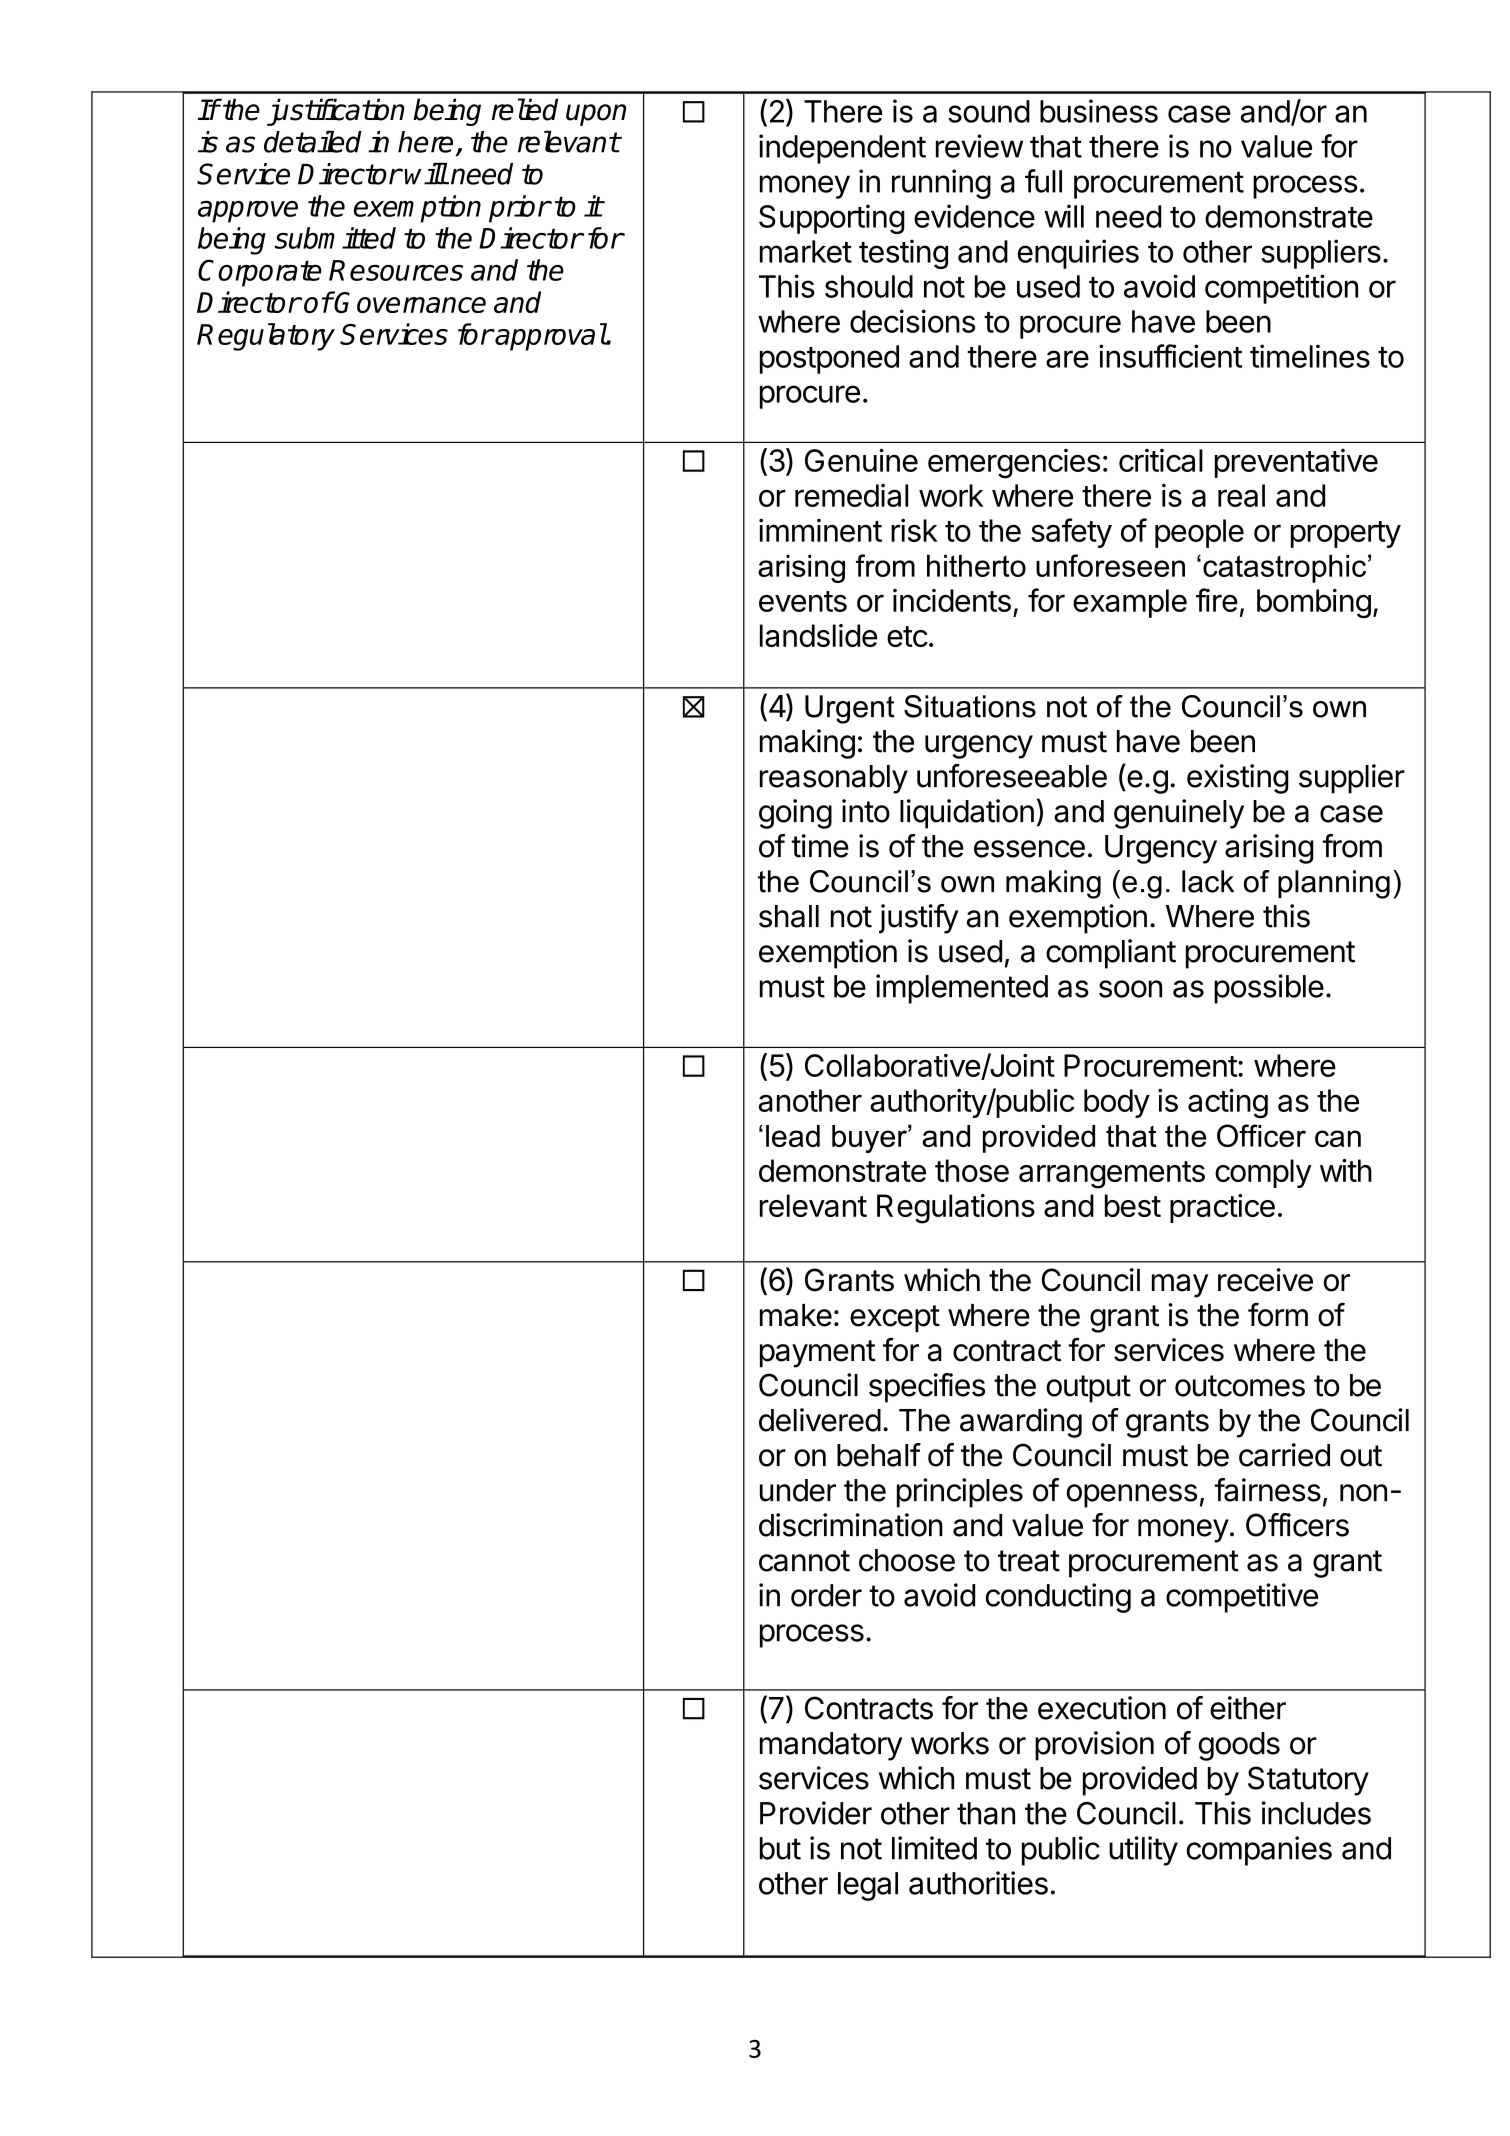 This screenshot has width=1510, height=2136. I want to click on may, so click(1180, 1286).
